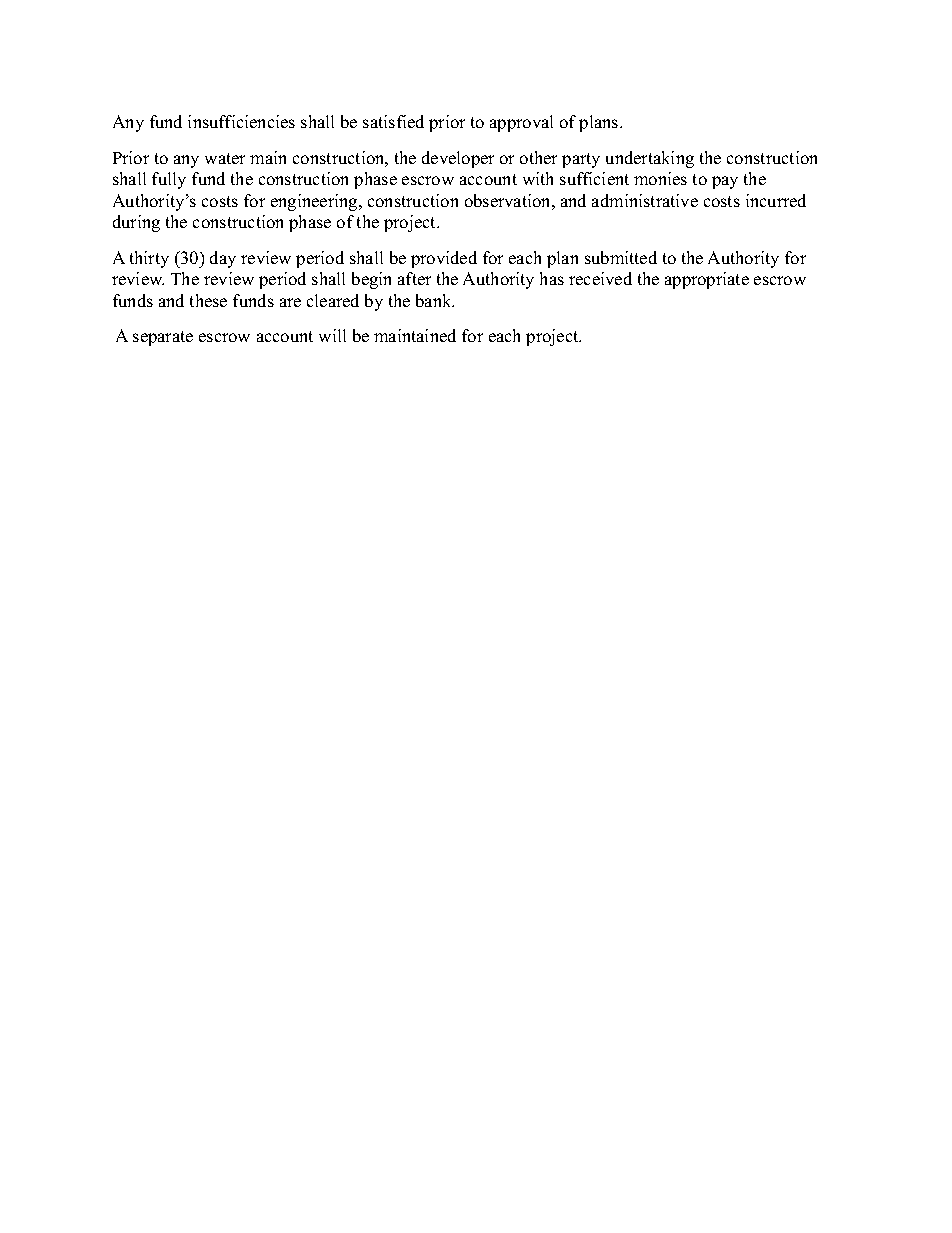  Describe the element at coordinates (650, 159) in the screenshot. I see `undertaking` at that location.
